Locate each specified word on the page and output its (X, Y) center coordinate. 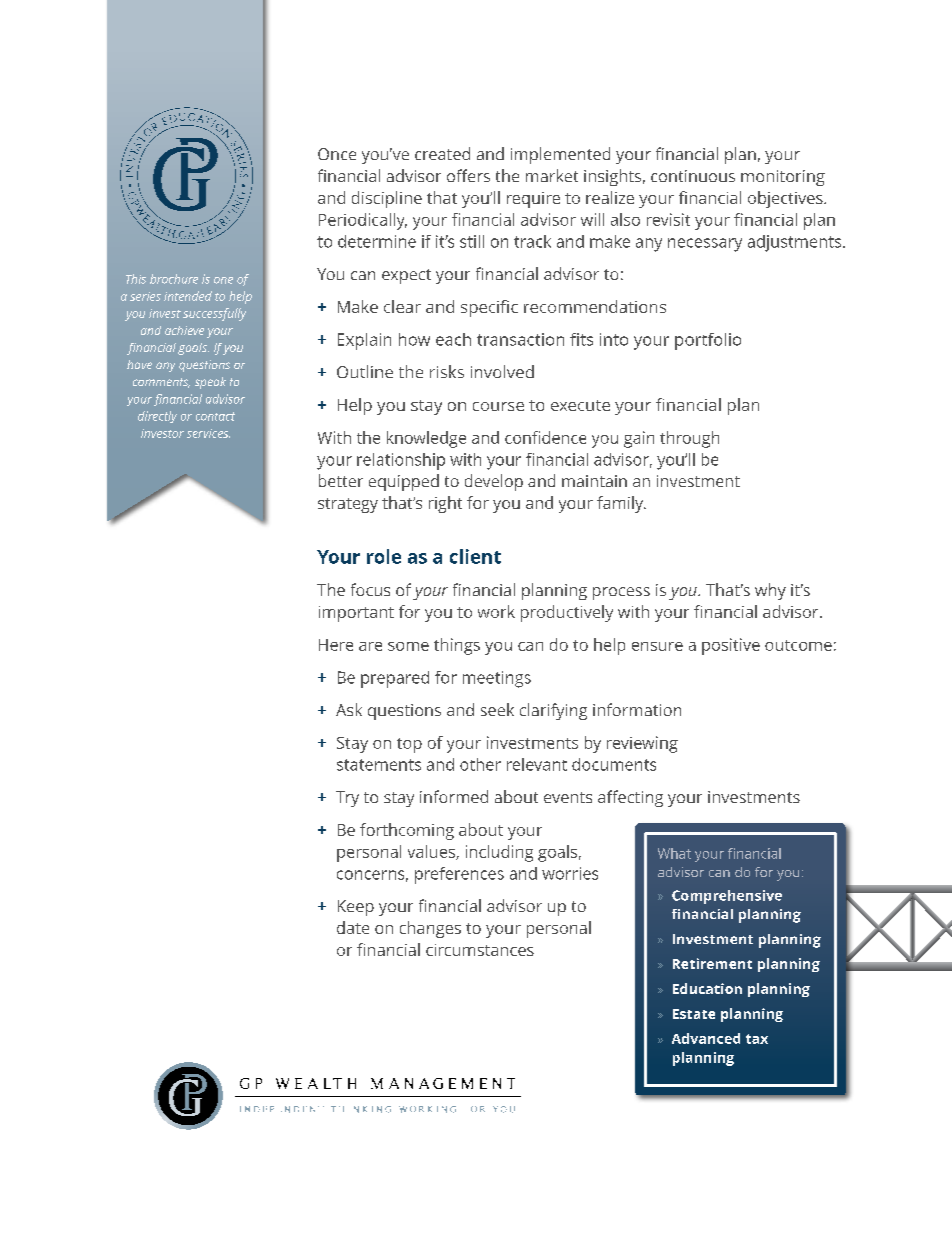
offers (468, 175)
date (353, 927)
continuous (693, 176)
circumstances (480, 950)
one (223, 280)
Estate (694, 1014)
